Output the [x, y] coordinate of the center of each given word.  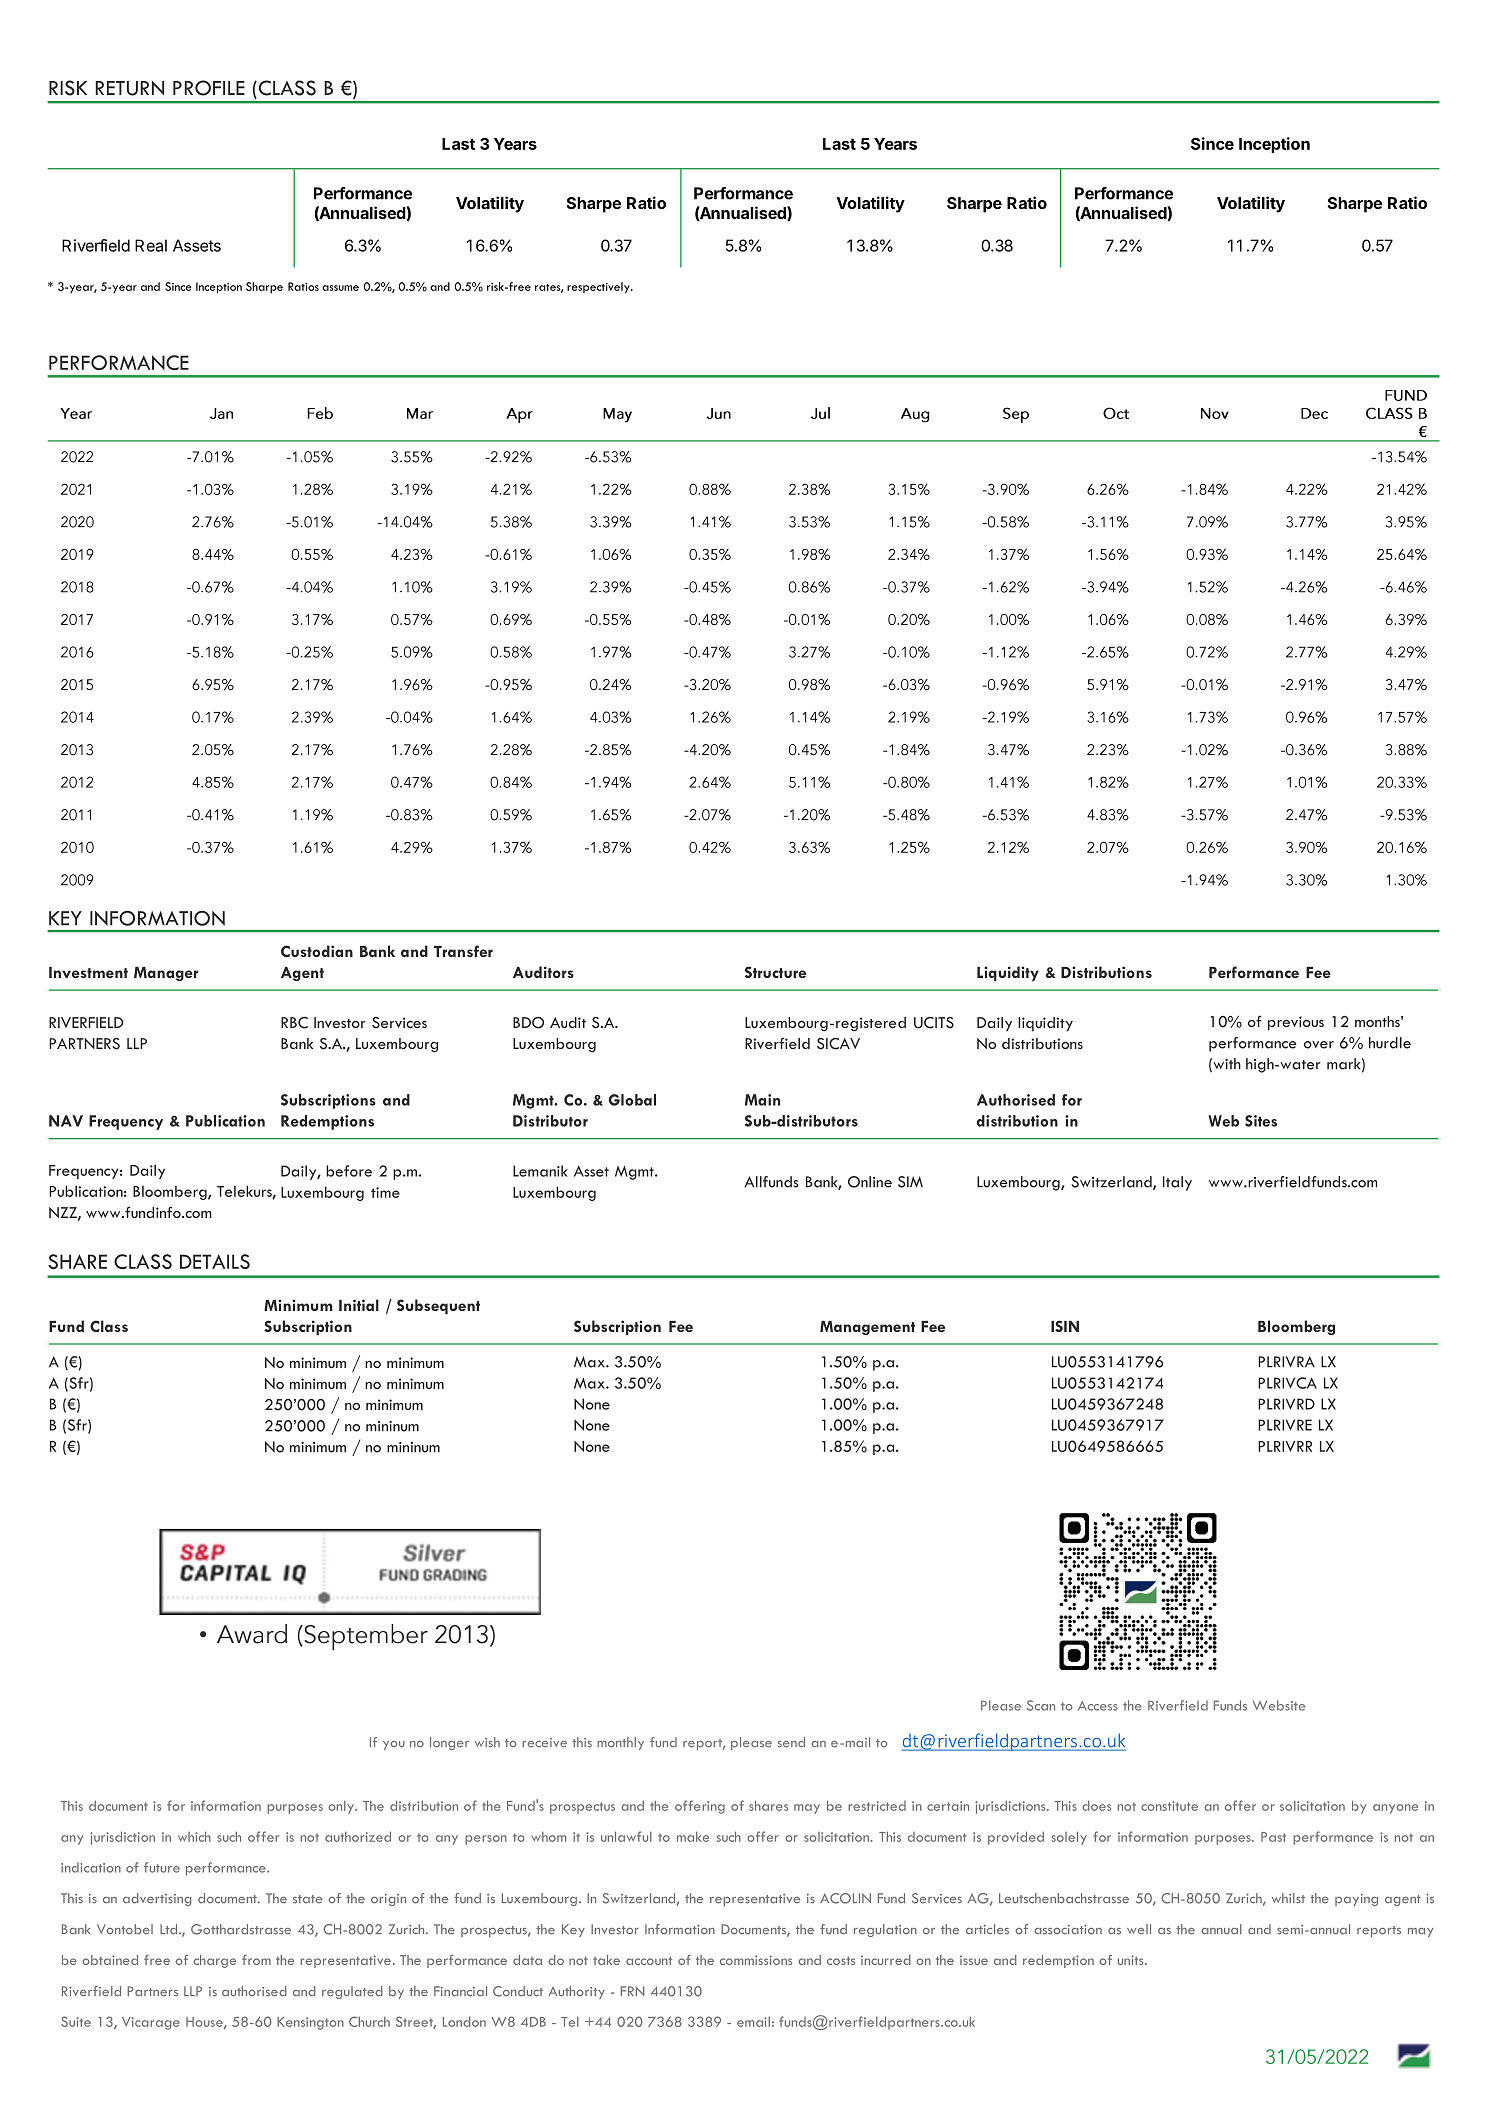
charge [215, 1961]
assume [340, 288]
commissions [756, 1960]
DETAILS [215, 1261]
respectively [599, 288]
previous [1296, 1023]
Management [867, 1328]
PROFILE [209, 88]
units [1132, 1960]
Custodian [317, 951]
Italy [1177, 1183]
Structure [775, 972]
